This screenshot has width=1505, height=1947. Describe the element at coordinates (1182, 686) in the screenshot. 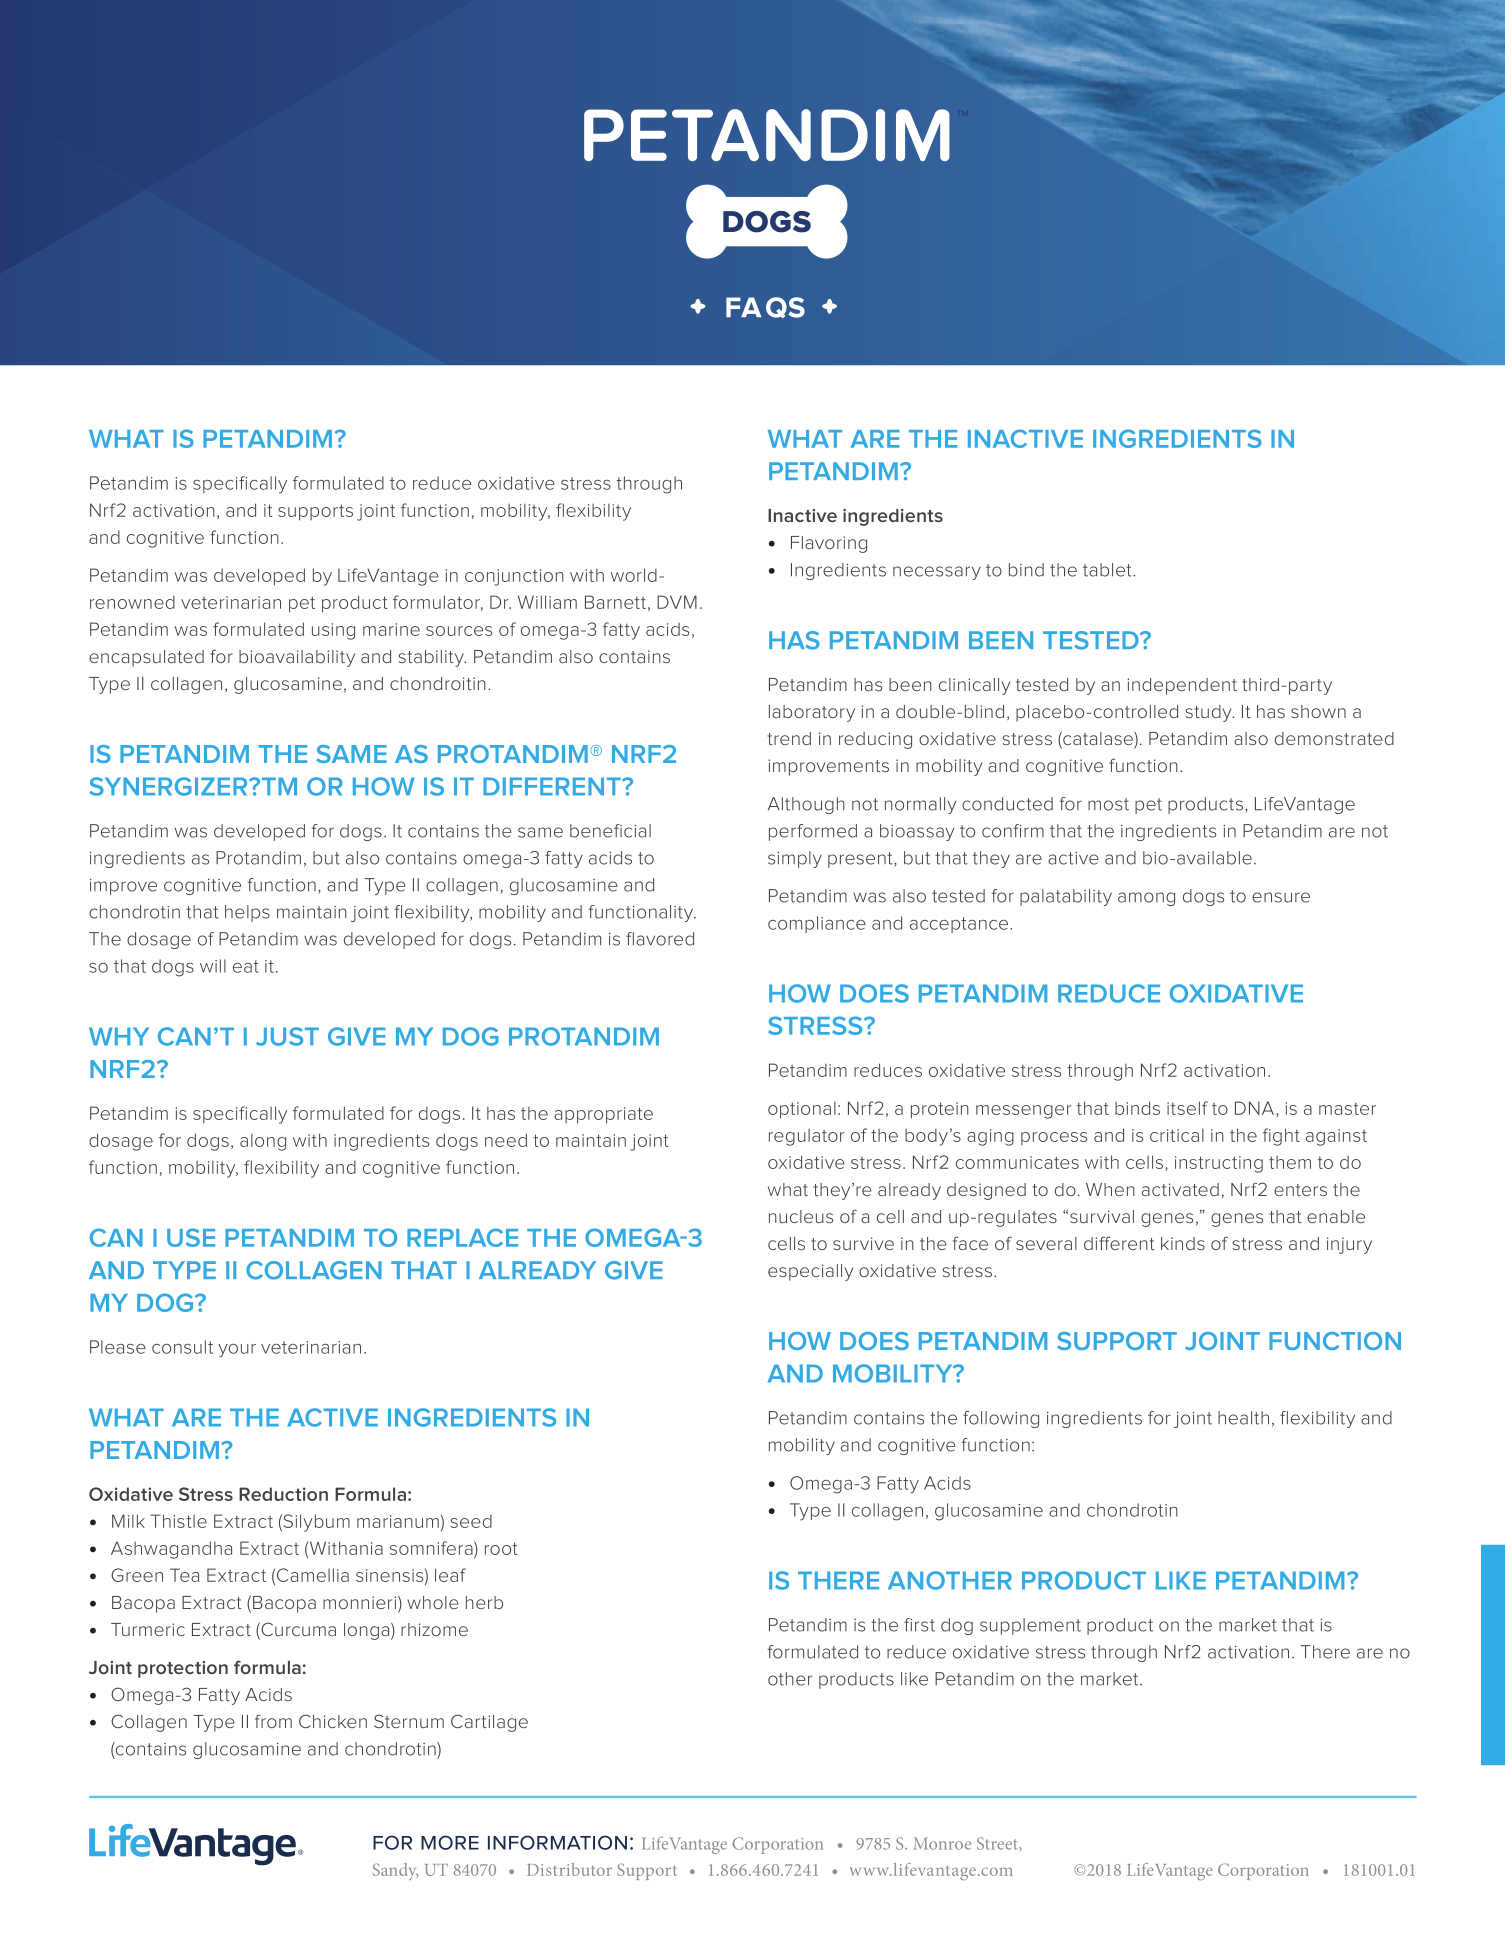

I see `independent` at that location.
